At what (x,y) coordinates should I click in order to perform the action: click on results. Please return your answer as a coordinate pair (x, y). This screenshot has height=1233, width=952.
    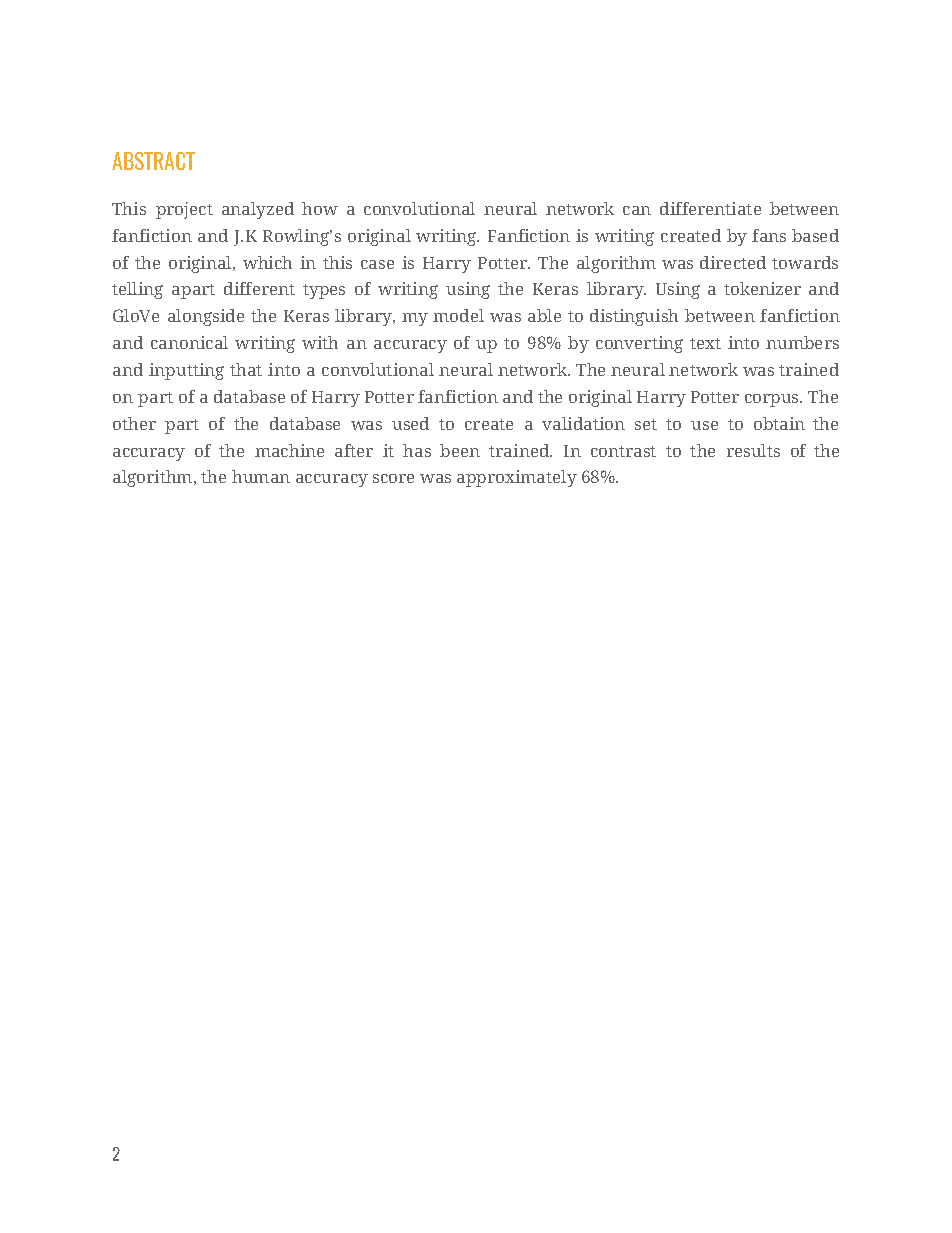
    Looking at the image, I should click on (753, 450).
